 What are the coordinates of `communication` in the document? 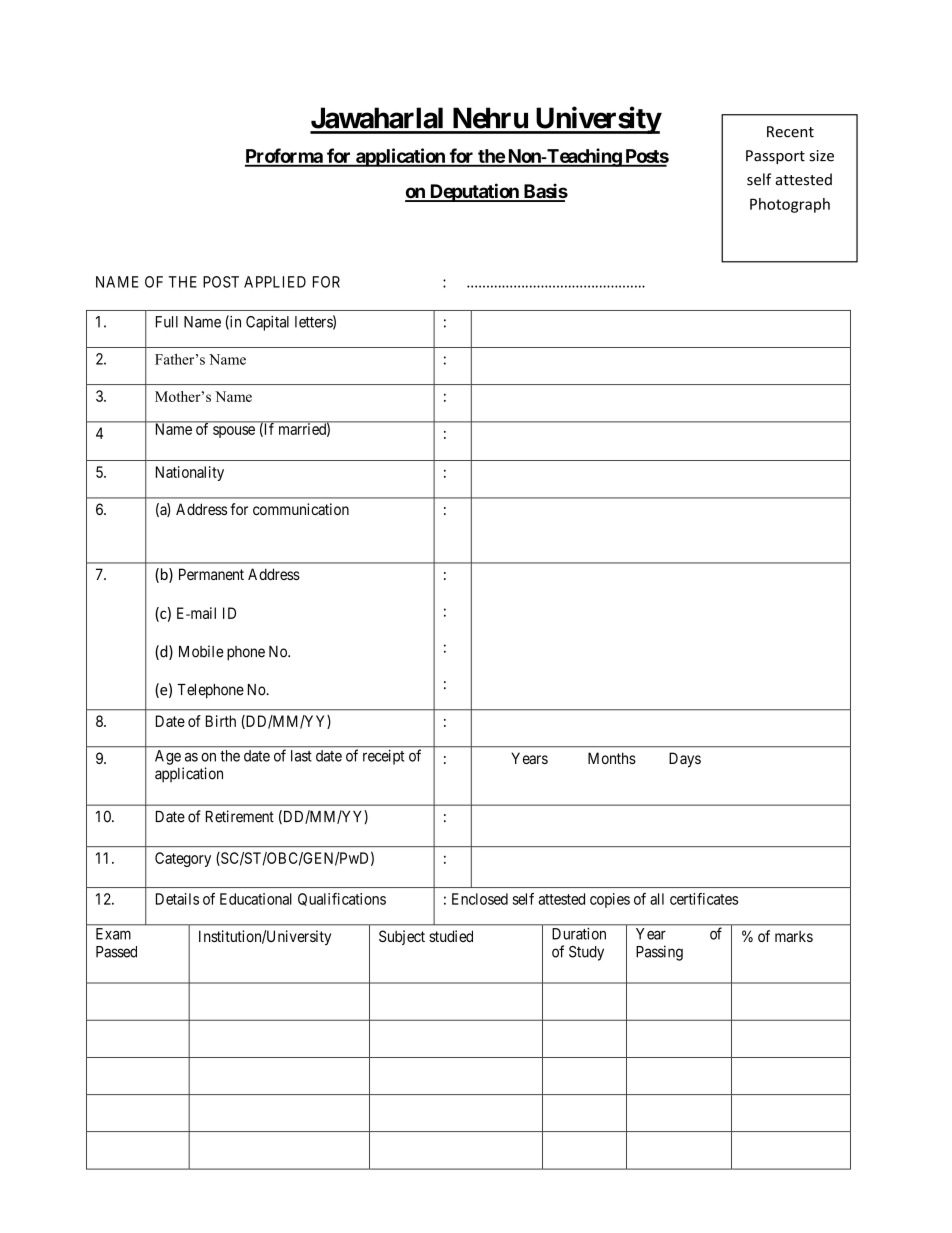 It's located at (301, 509).
